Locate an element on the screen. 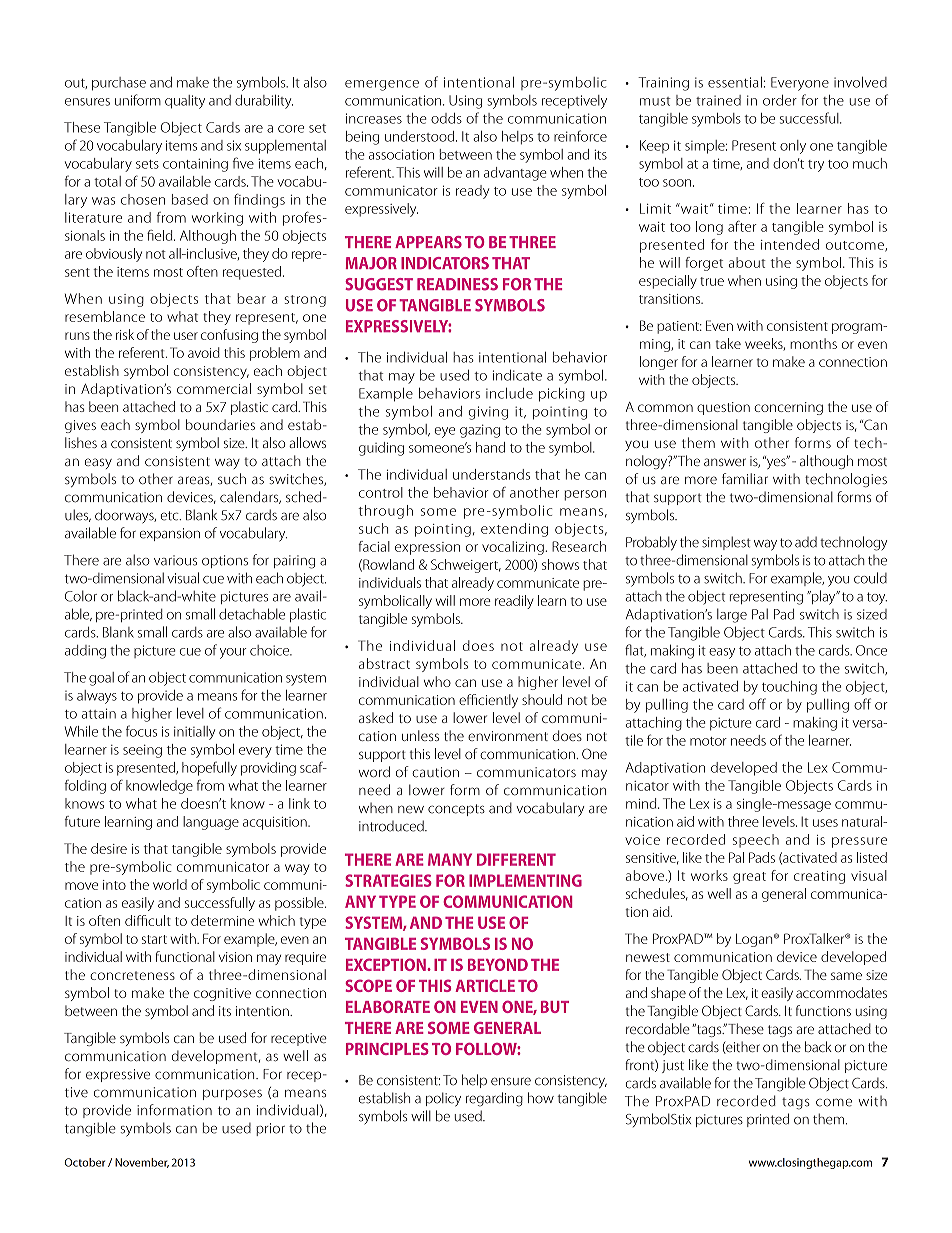 This screenshot has width=952, height=1233. order is located at coordinates (780, 100).
